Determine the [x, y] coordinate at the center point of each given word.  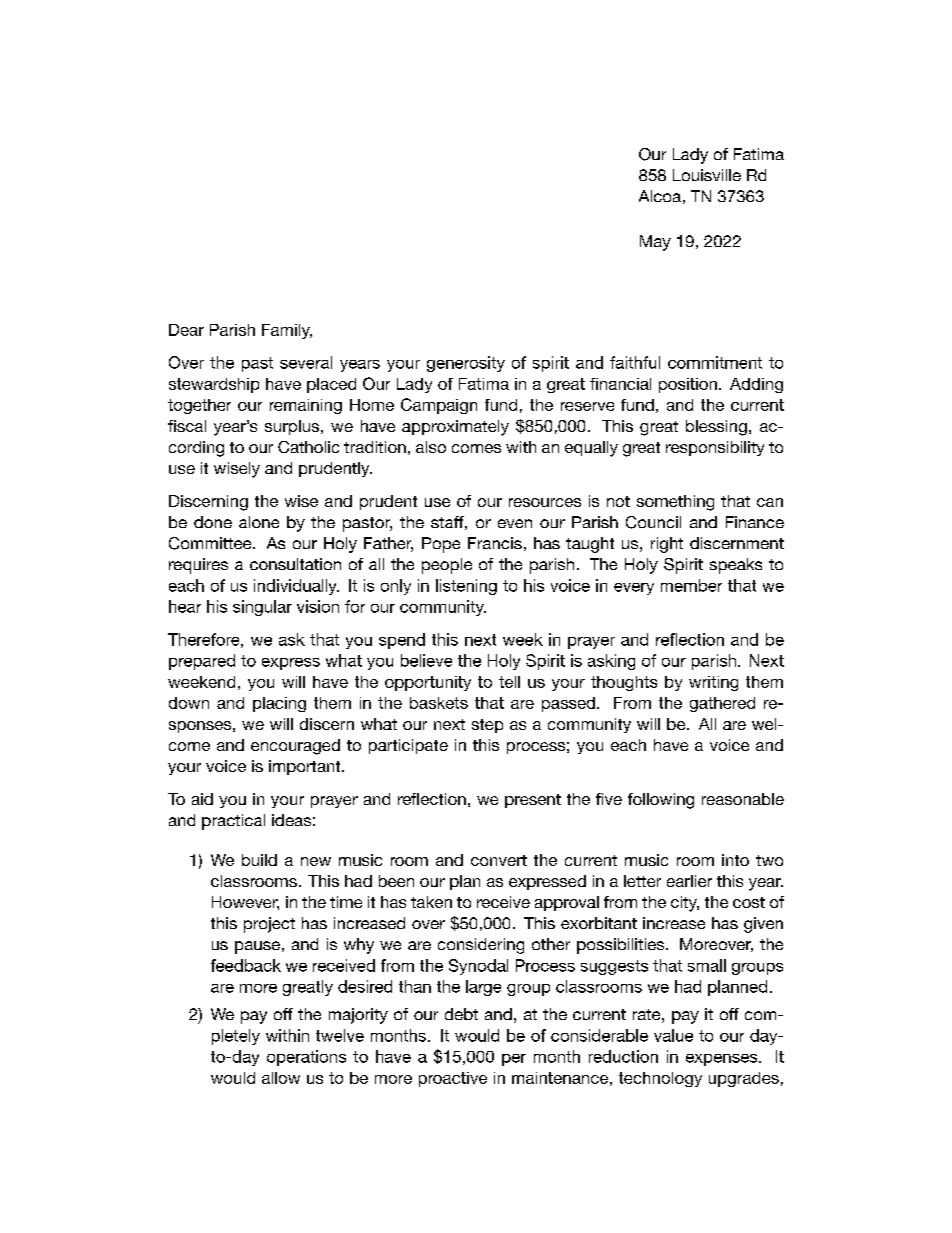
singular [262, 608]
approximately [455, 428]
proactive [453, 1079]
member [691, 585]
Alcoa [660, 196]
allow [281, 1078]
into [735, 860]
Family [287, 331]
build [259, 860]
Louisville [707, 175]
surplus [293, 427]
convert [499, 860]
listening [466, 587]
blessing [716, 428]
